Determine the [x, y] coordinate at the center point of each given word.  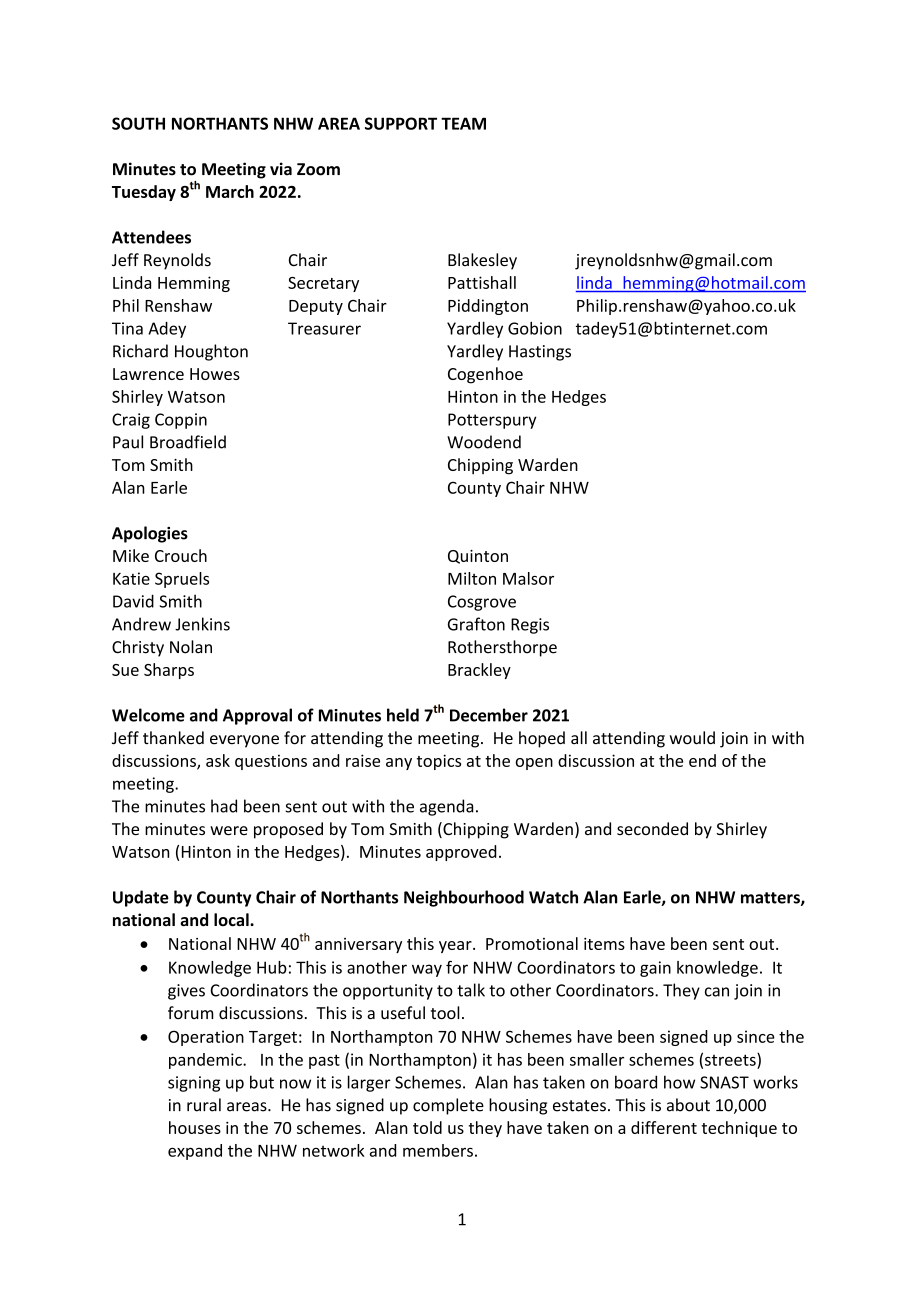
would [692, 738]
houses [195, 1127]
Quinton [478, 557]
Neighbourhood [464, 898]
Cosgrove [482, 603]
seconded [652, 828]
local [232, 920]
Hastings [540, 353]
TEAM [463, 123]
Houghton [211, 352]
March [230, 191]
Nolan [191, 647]
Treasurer [324, 328]
